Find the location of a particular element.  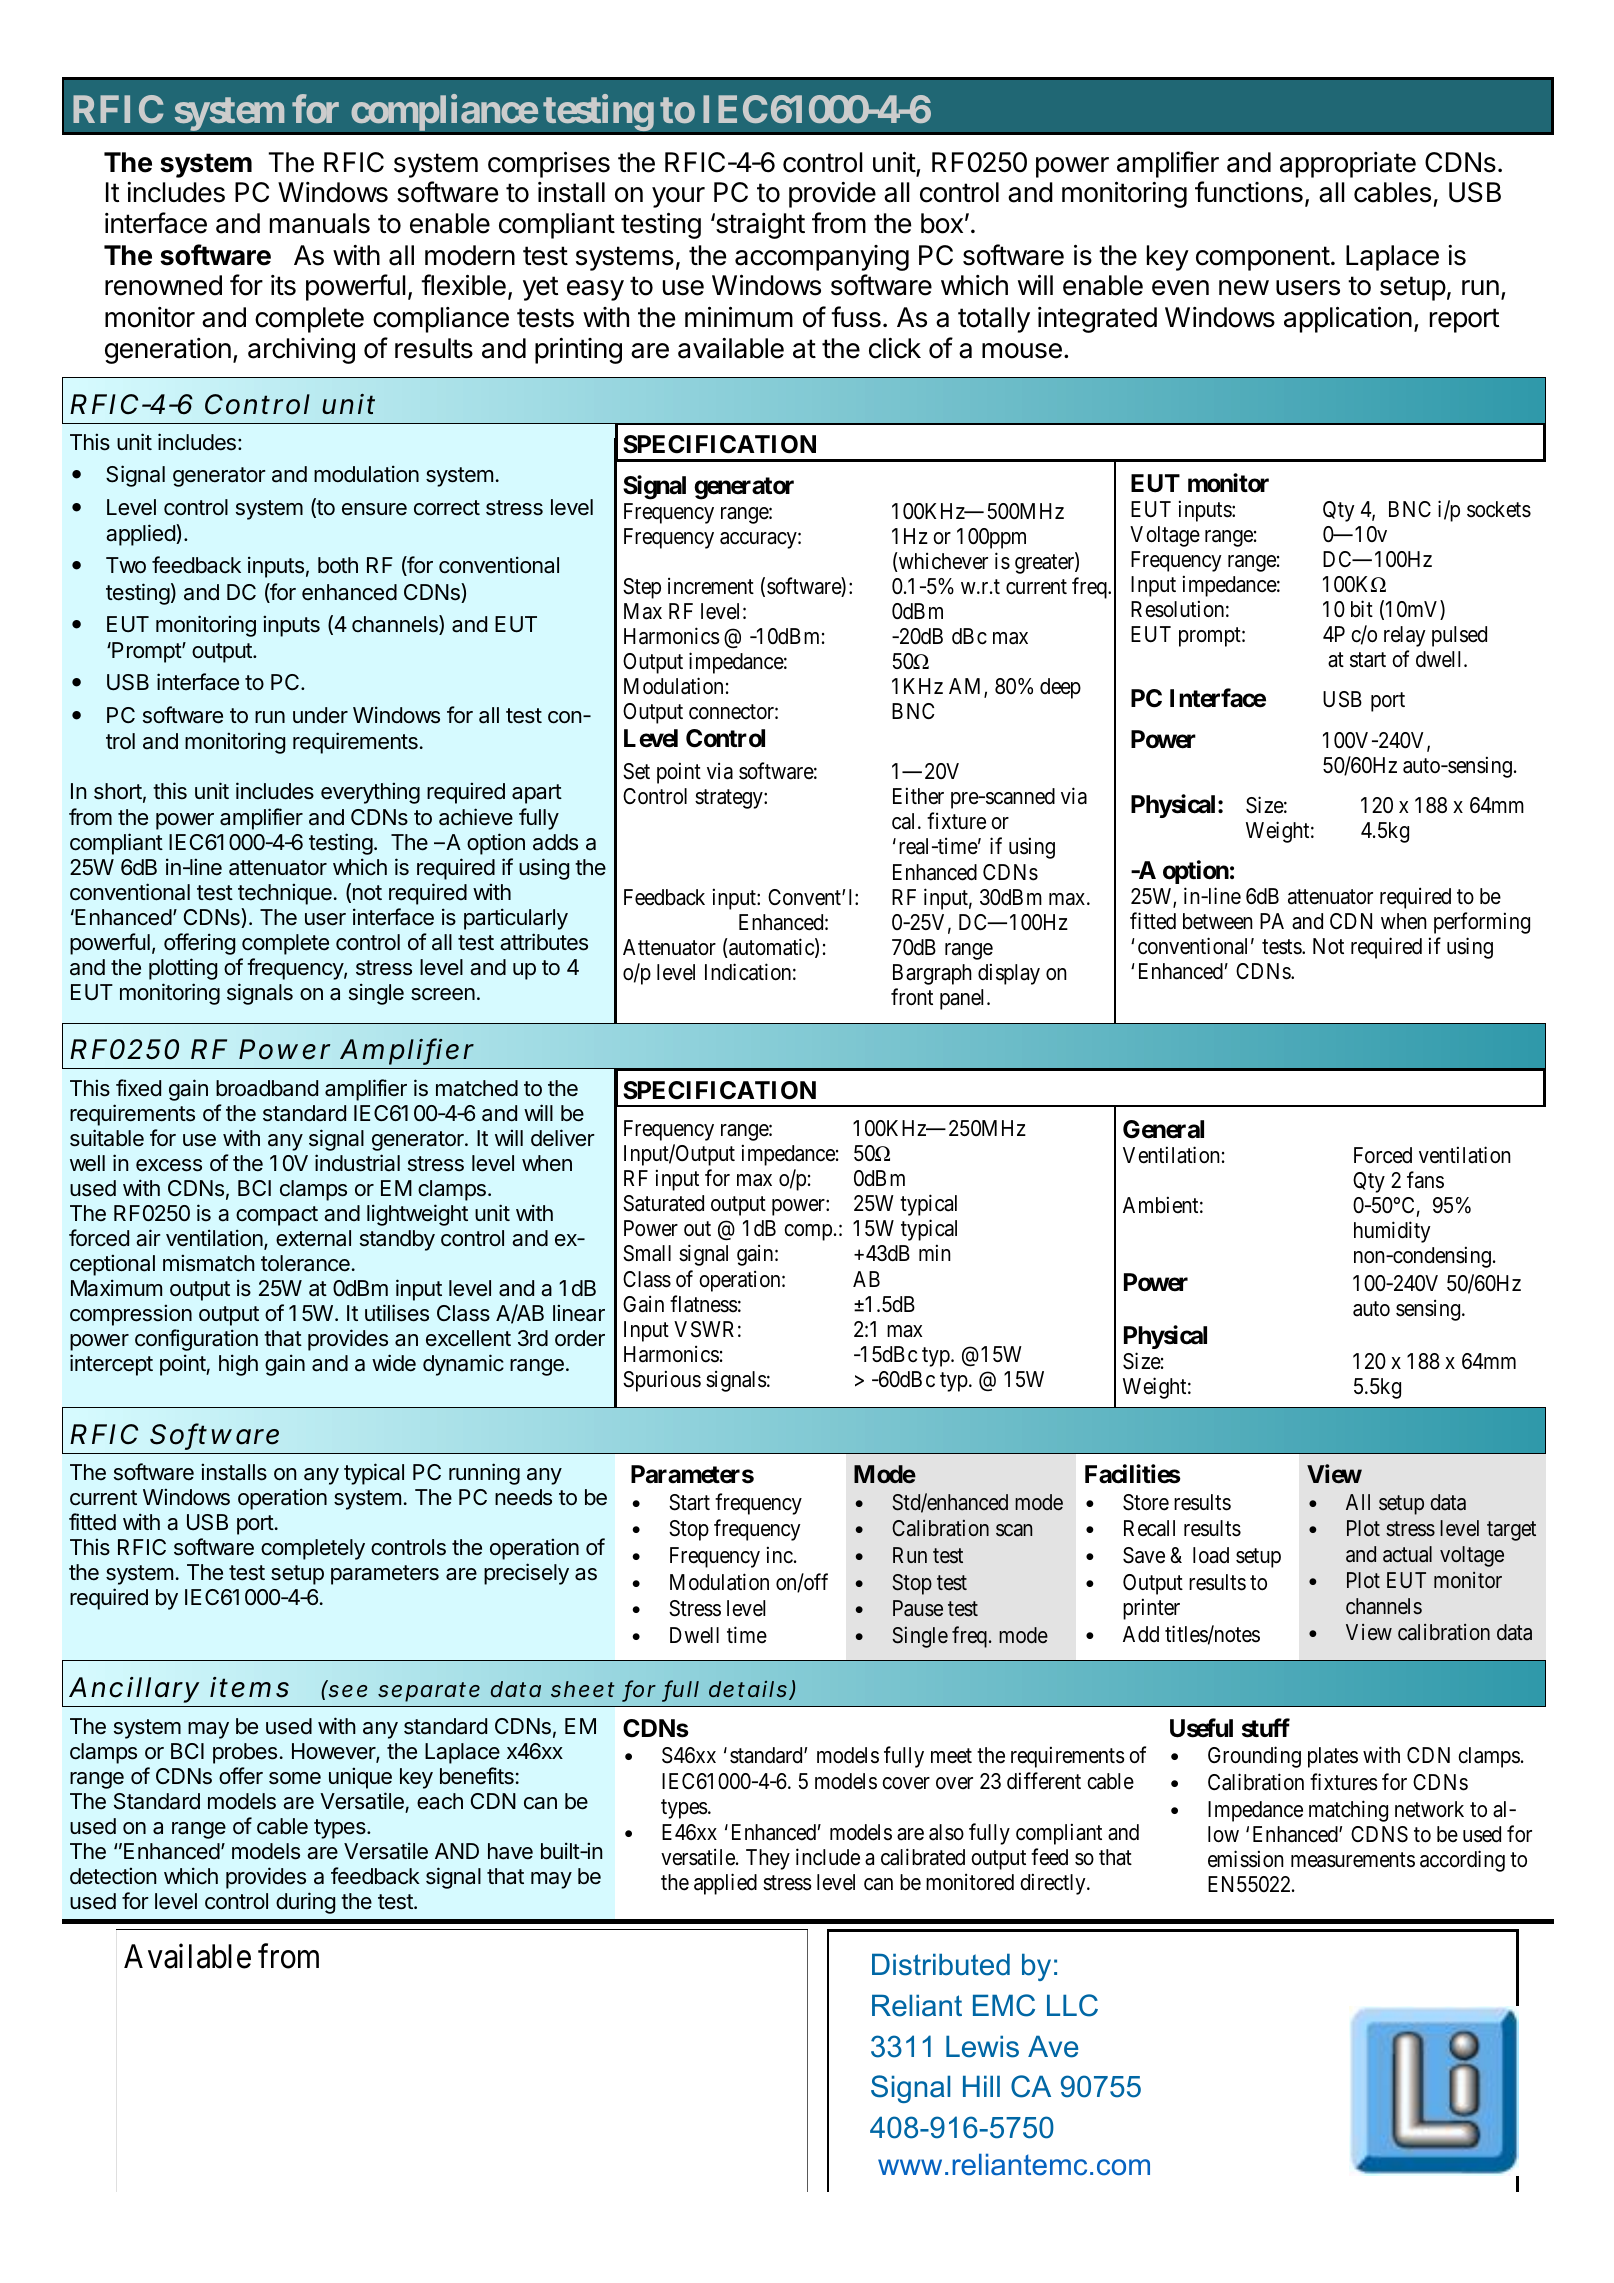

during is located at coordinates (305, 1903).
